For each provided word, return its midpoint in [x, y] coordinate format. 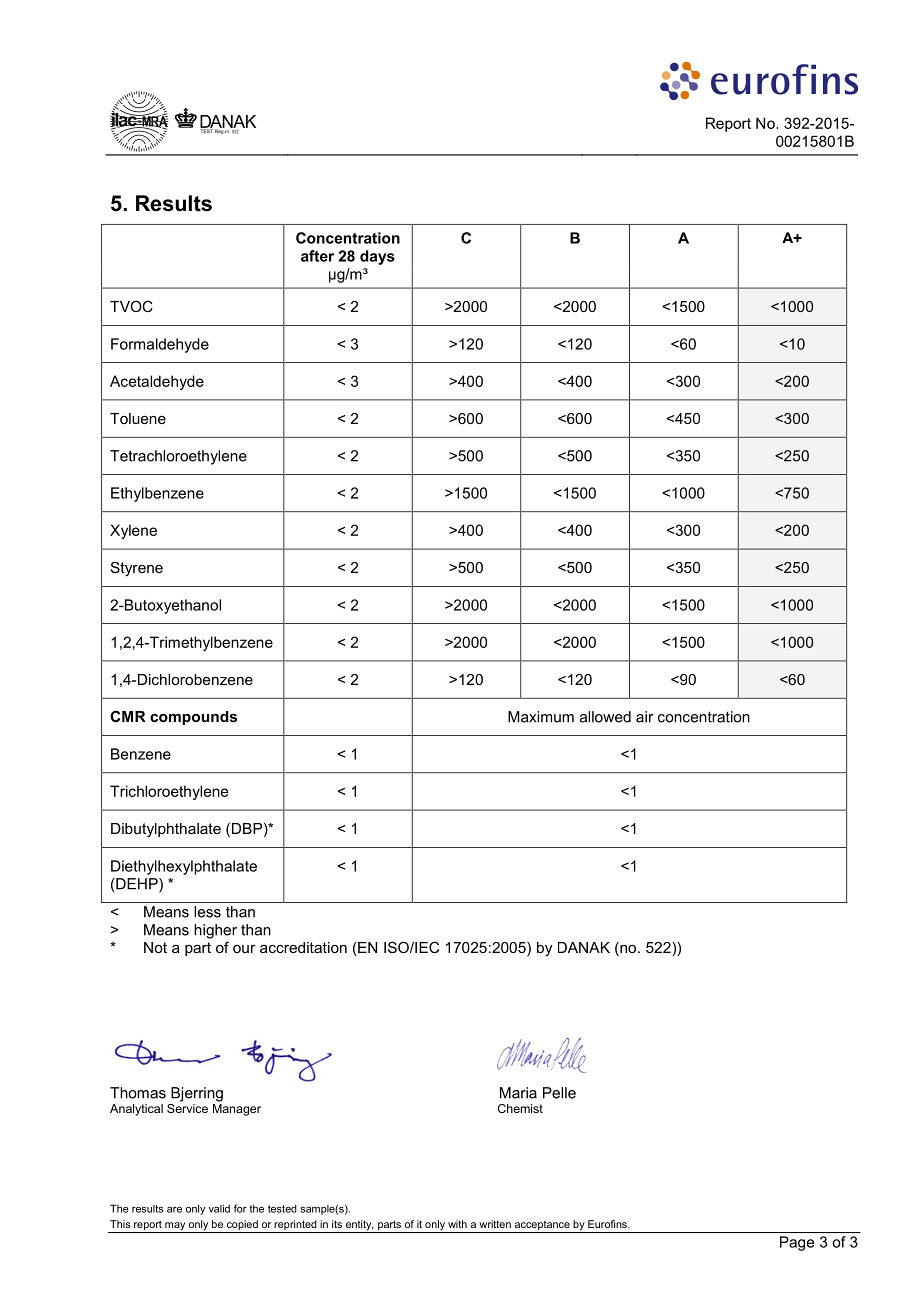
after [317, 256]
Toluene [138, 418]
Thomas [138, 1093]
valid [219, 1208]
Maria [518, 1093]
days [377, 257]
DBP [247, 828]
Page [797, 1243]
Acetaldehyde [157, 382]
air [644, 717]
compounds [193, 718]
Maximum [541, 717]
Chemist [520, 1108]
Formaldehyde [160, 345]
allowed [605, 717]
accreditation [303, 947]
